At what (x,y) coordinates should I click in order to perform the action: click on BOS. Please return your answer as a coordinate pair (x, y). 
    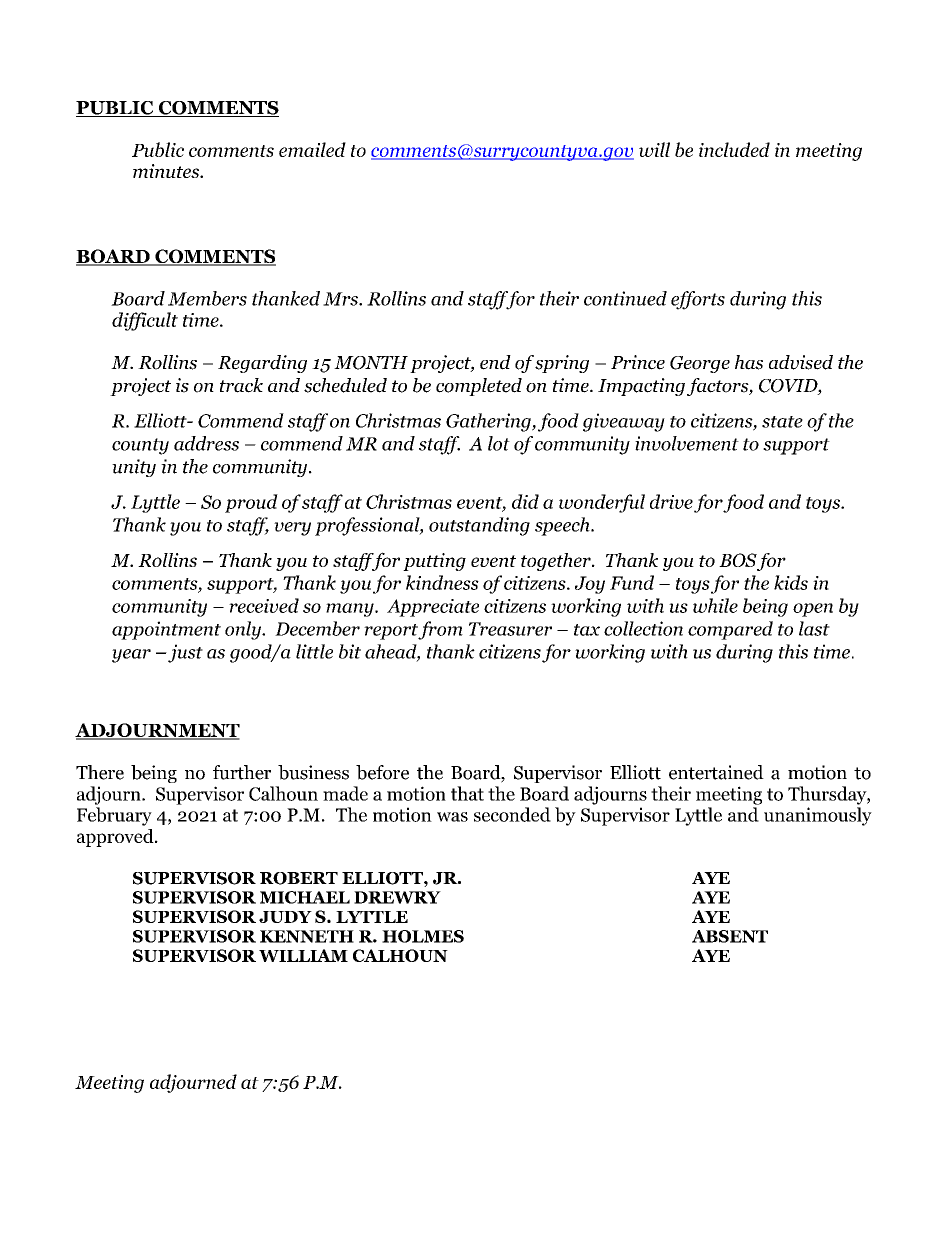
    Looking at the image, I should click on (738, 560).
